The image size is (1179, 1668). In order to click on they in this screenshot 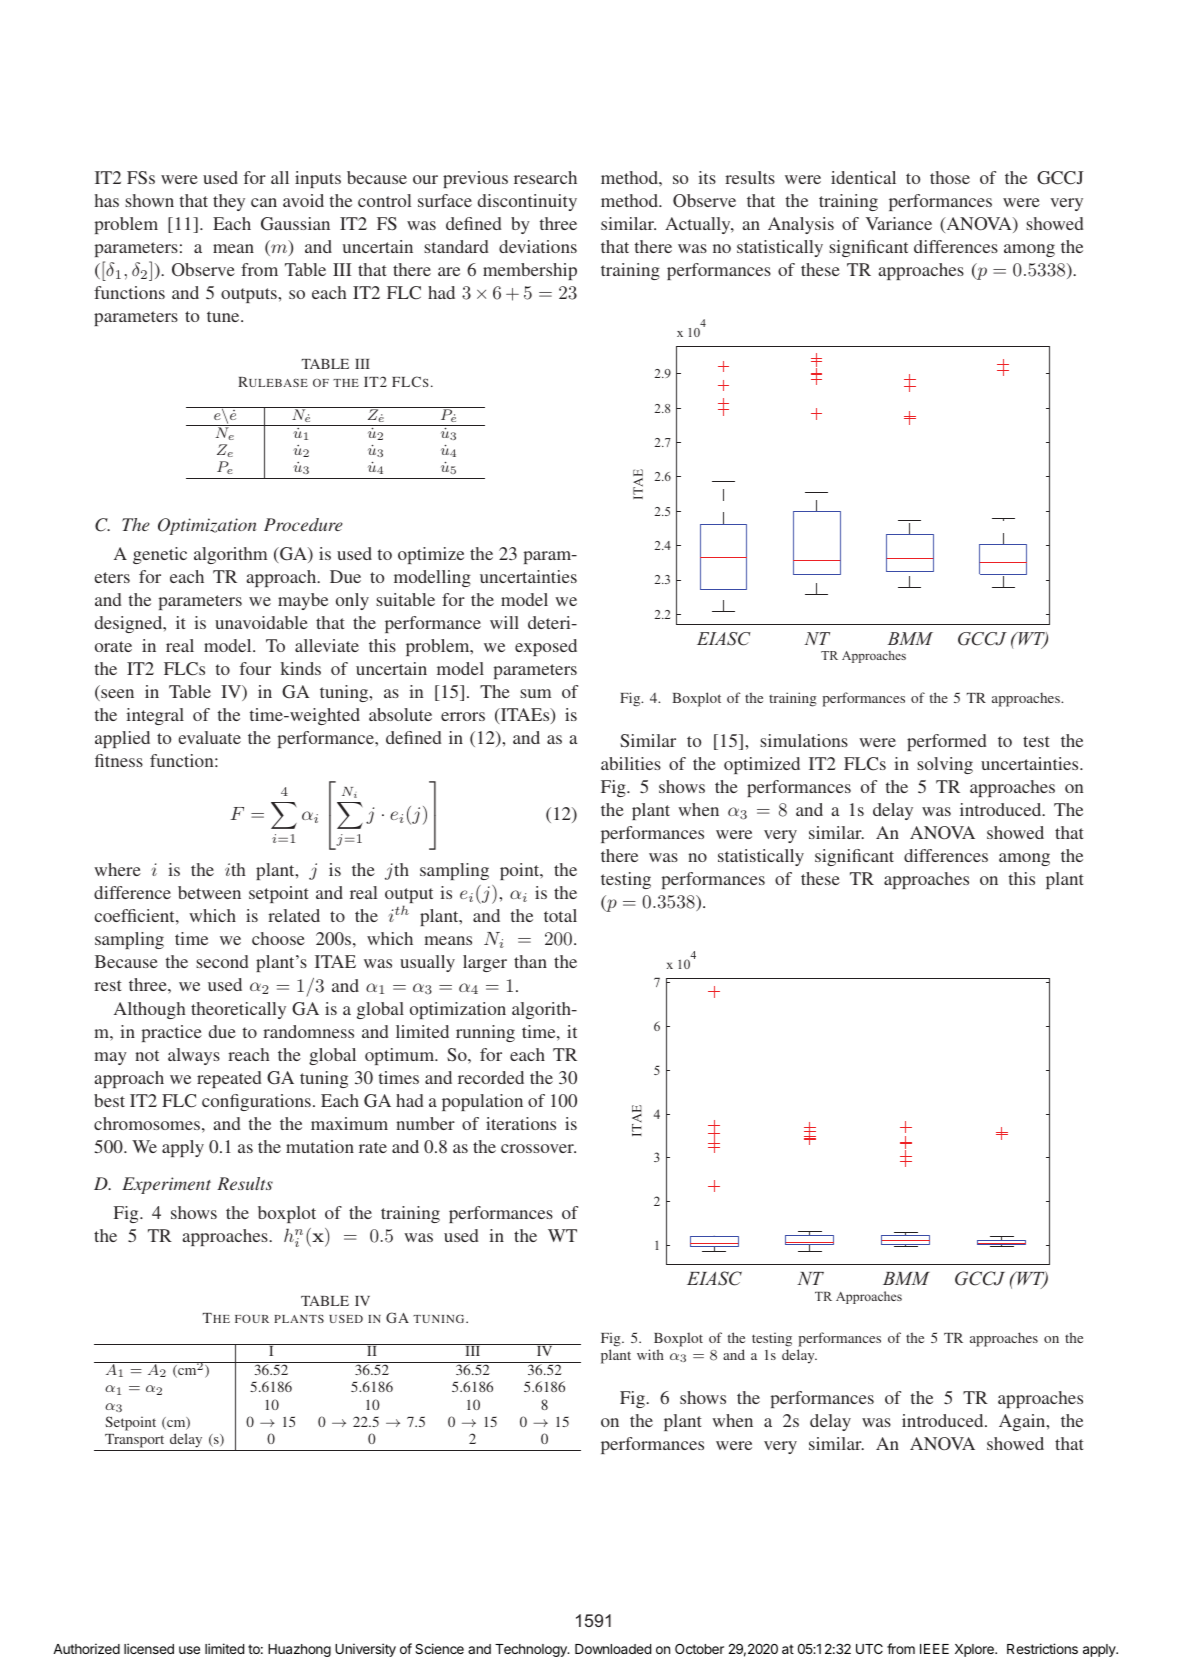, I will do `click(229, 202)`.
